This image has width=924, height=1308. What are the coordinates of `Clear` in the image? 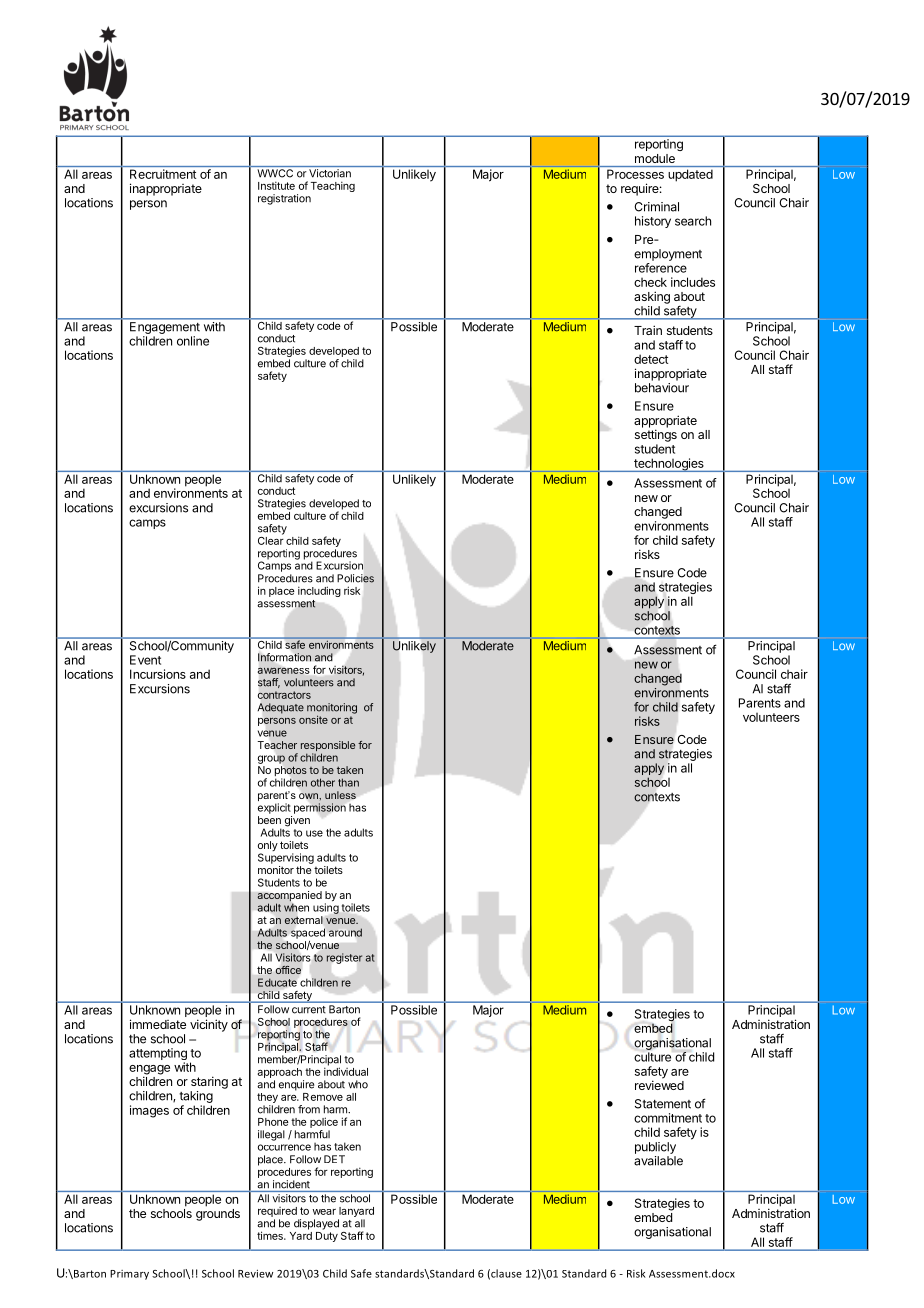 It's located at (271, 539).
